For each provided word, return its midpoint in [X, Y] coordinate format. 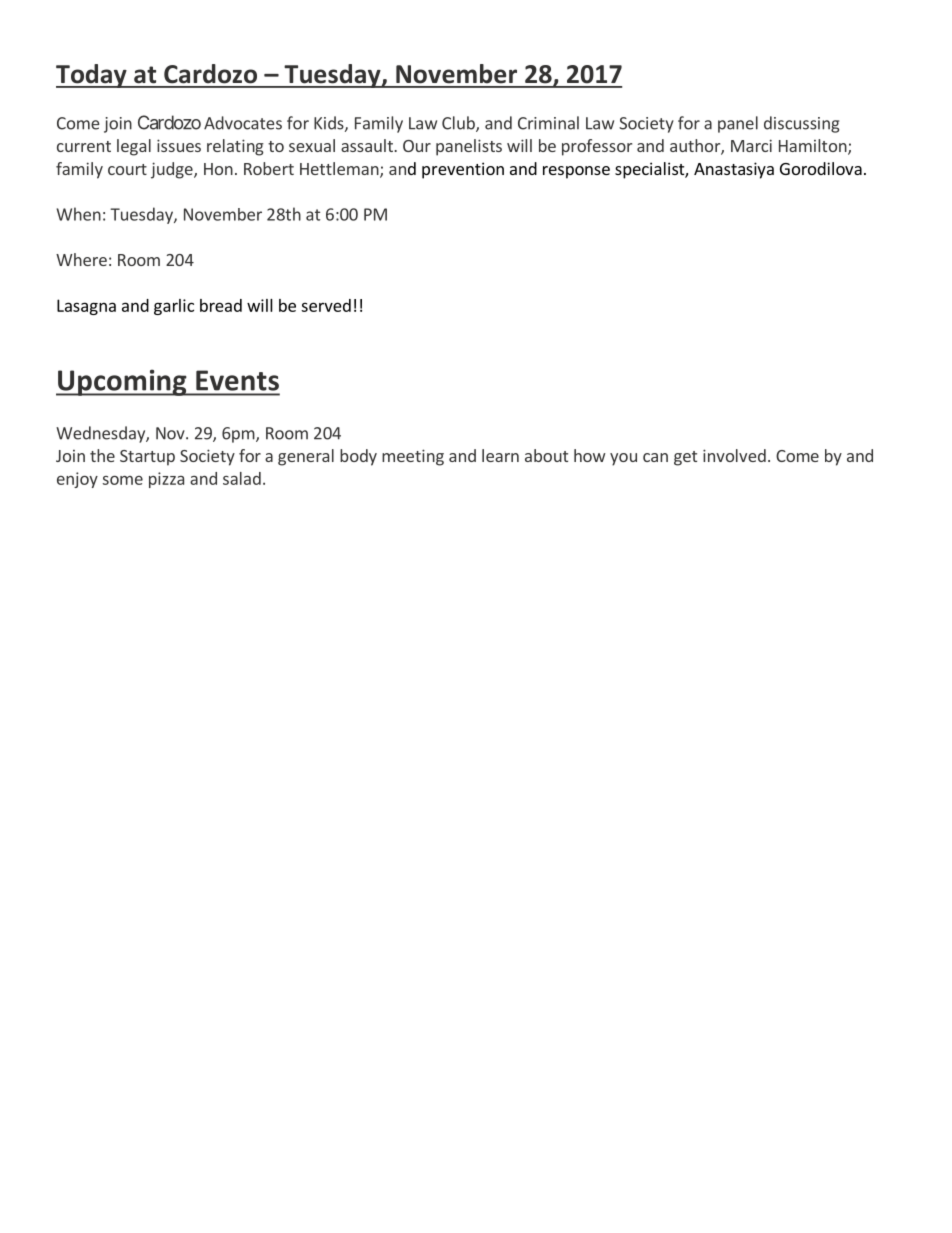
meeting [413, 457]
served [326, 305]
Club [459, 124]
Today [92, 76]
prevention [463, 170]
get [685, 458]
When [78, 214]
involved [734, 455]
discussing [801, 124]
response [576, 172]
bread [221, 305]
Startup [147, 458]
